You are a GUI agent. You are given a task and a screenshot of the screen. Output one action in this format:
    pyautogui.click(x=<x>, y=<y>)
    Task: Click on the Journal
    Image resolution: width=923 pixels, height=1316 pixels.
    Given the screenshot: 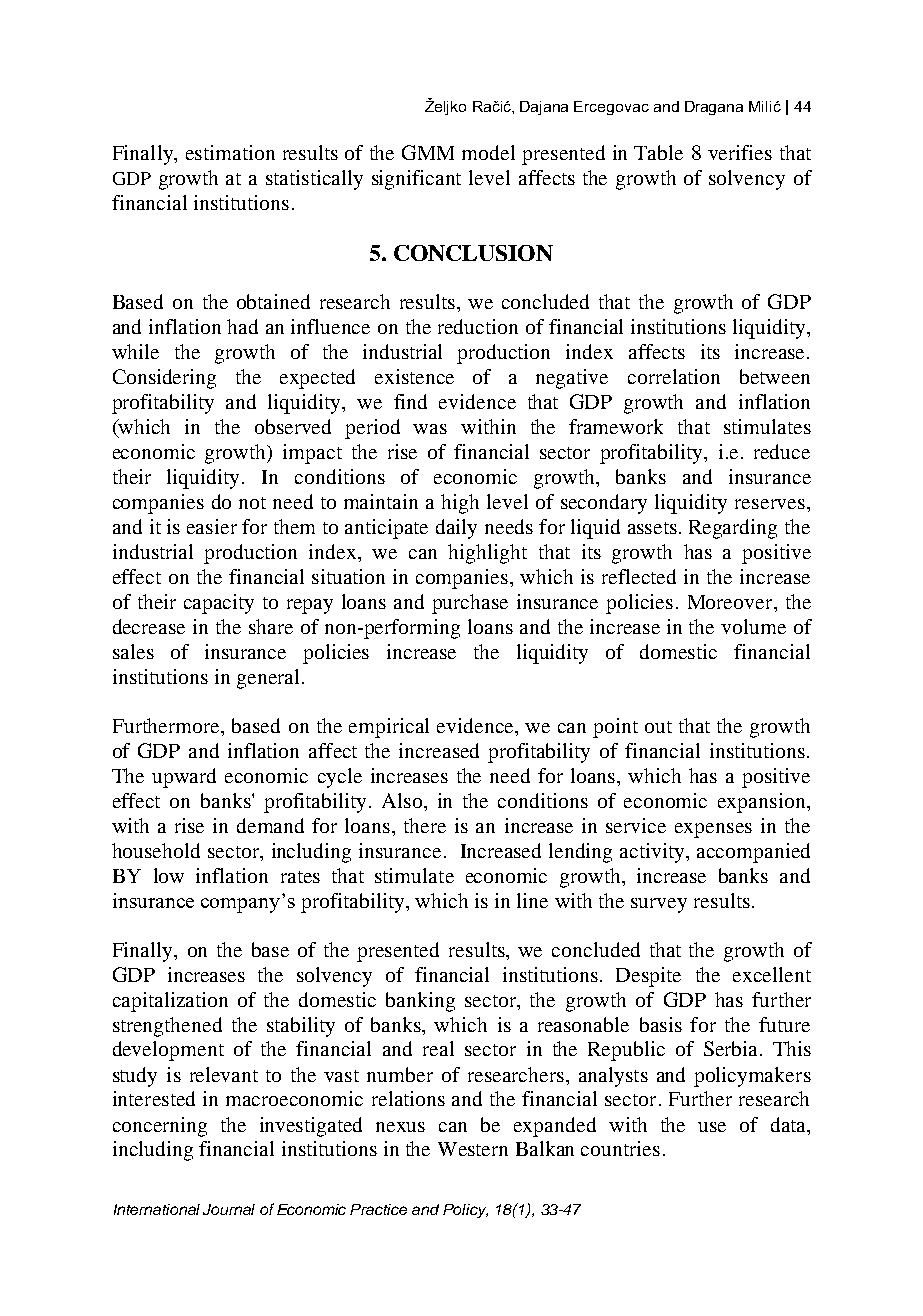 What is the action you would take?
    pyautogui.click(x=229, y=1209)
